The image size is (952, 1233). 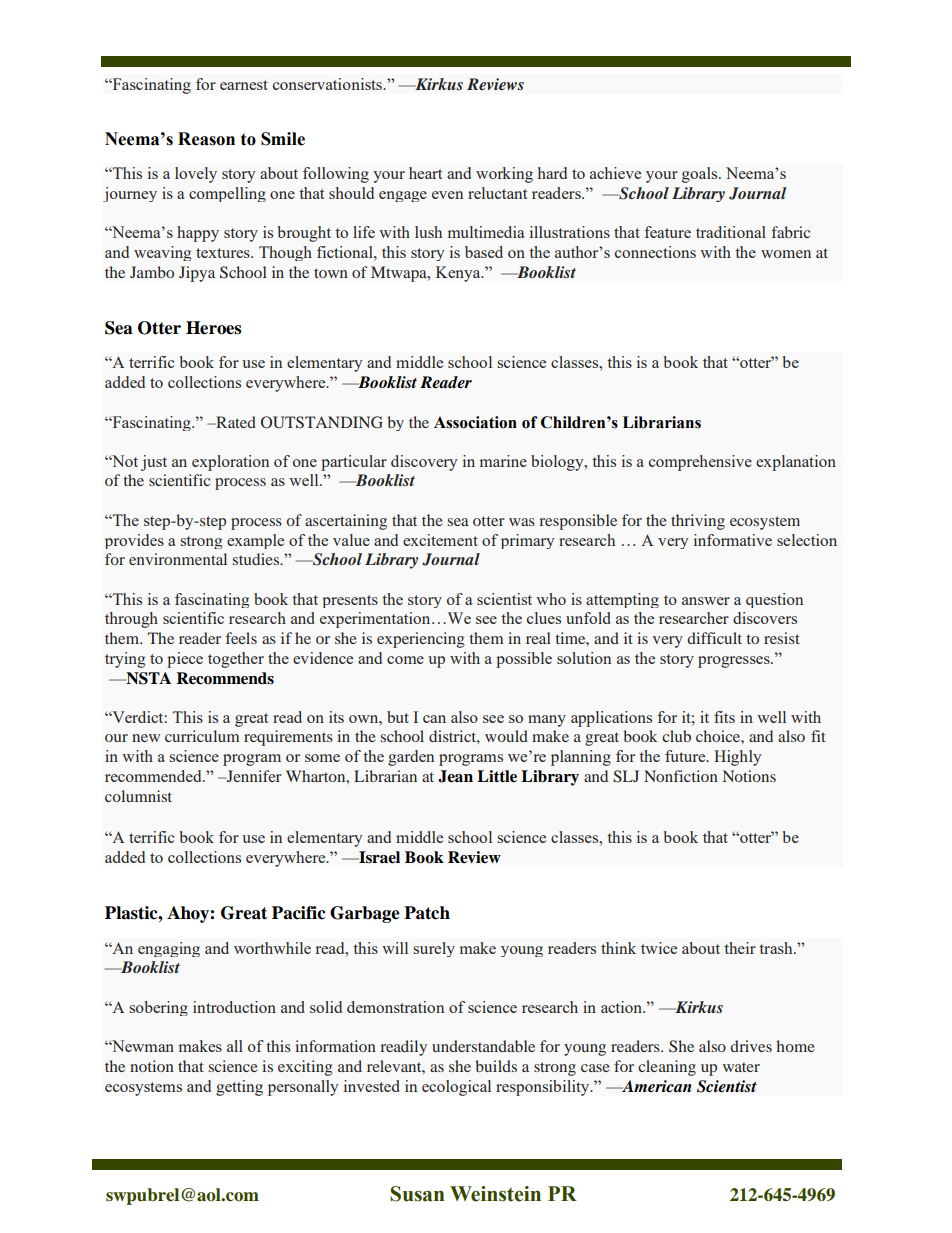 I want to click on Heroes, so click(x=213, y=328).
